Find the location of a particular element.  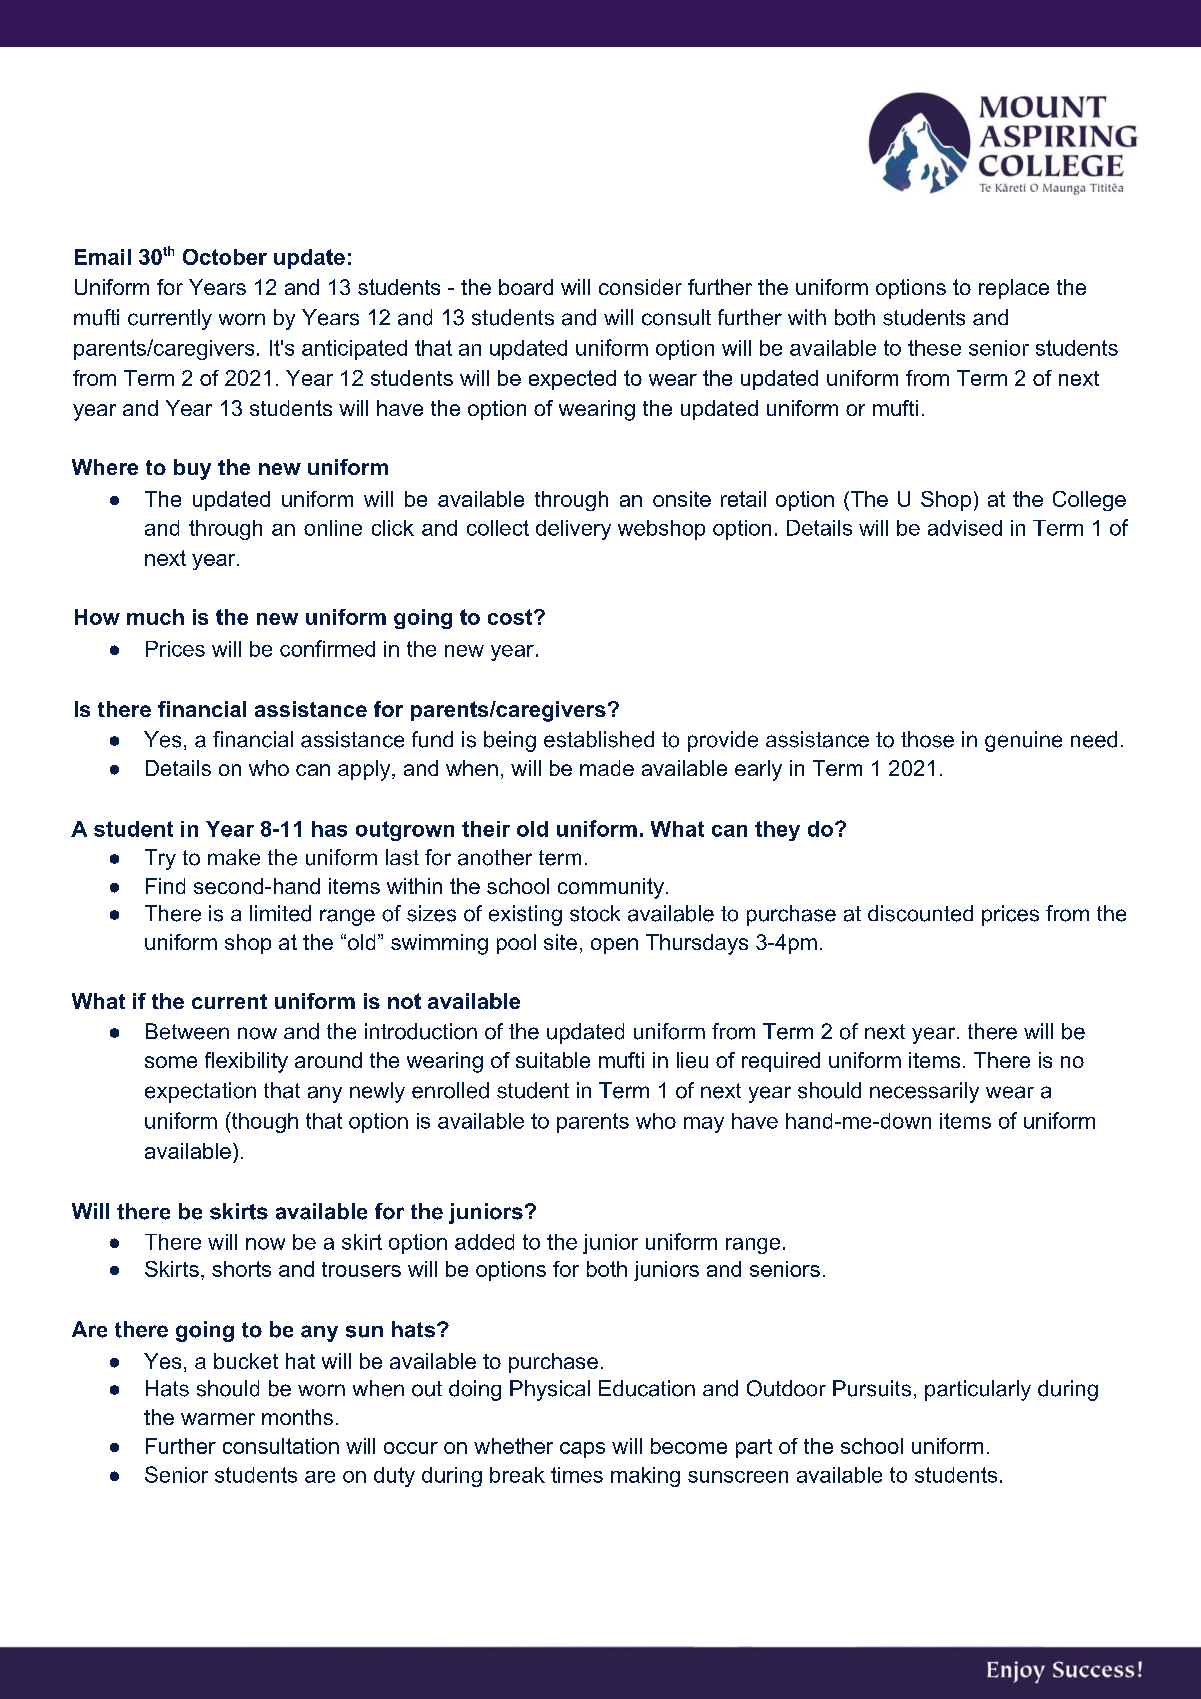

make is located at coordinates (234, 857).
